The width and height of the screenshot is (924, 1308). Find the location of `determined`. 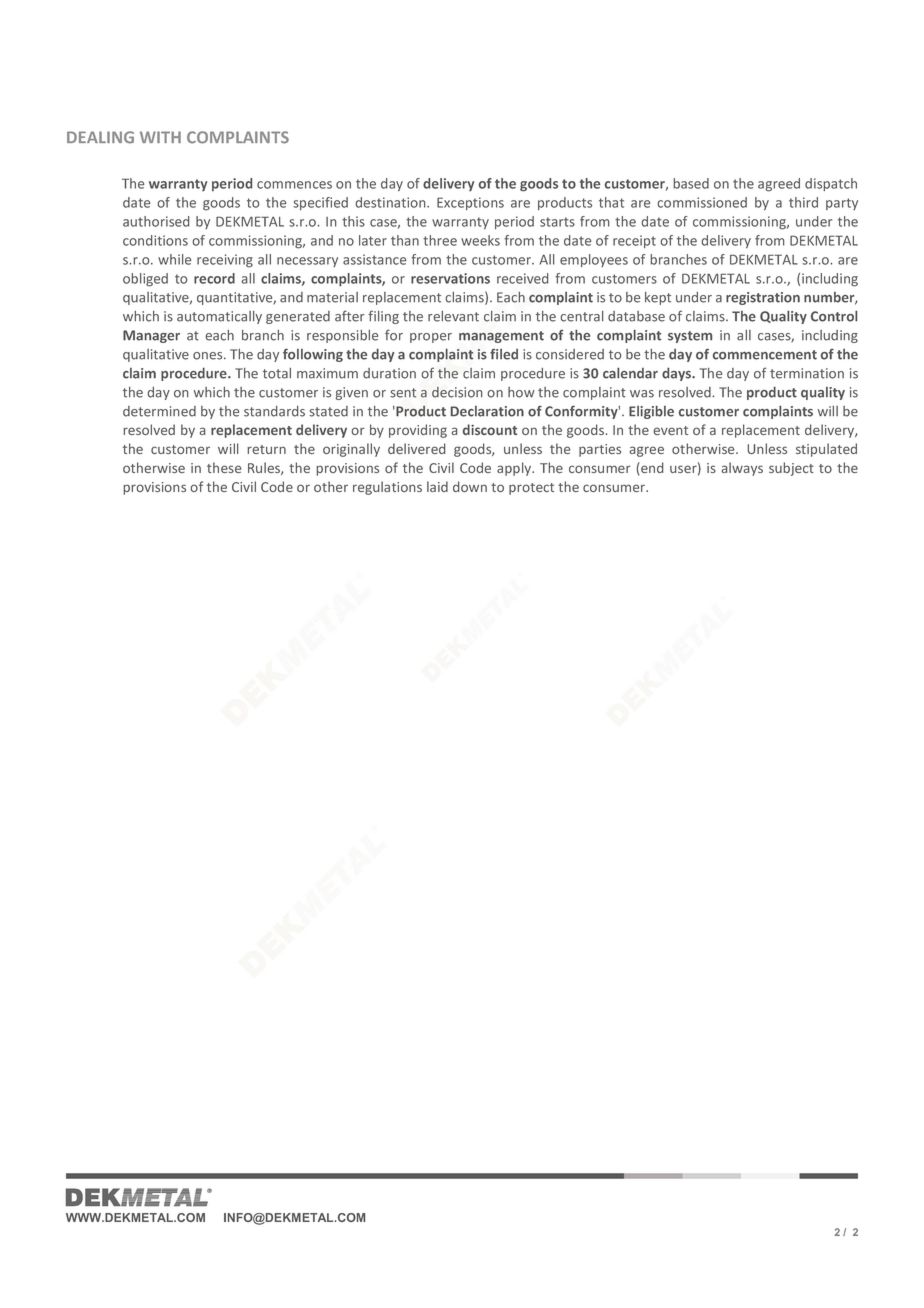

determined is located at coordinates (159, 411).
